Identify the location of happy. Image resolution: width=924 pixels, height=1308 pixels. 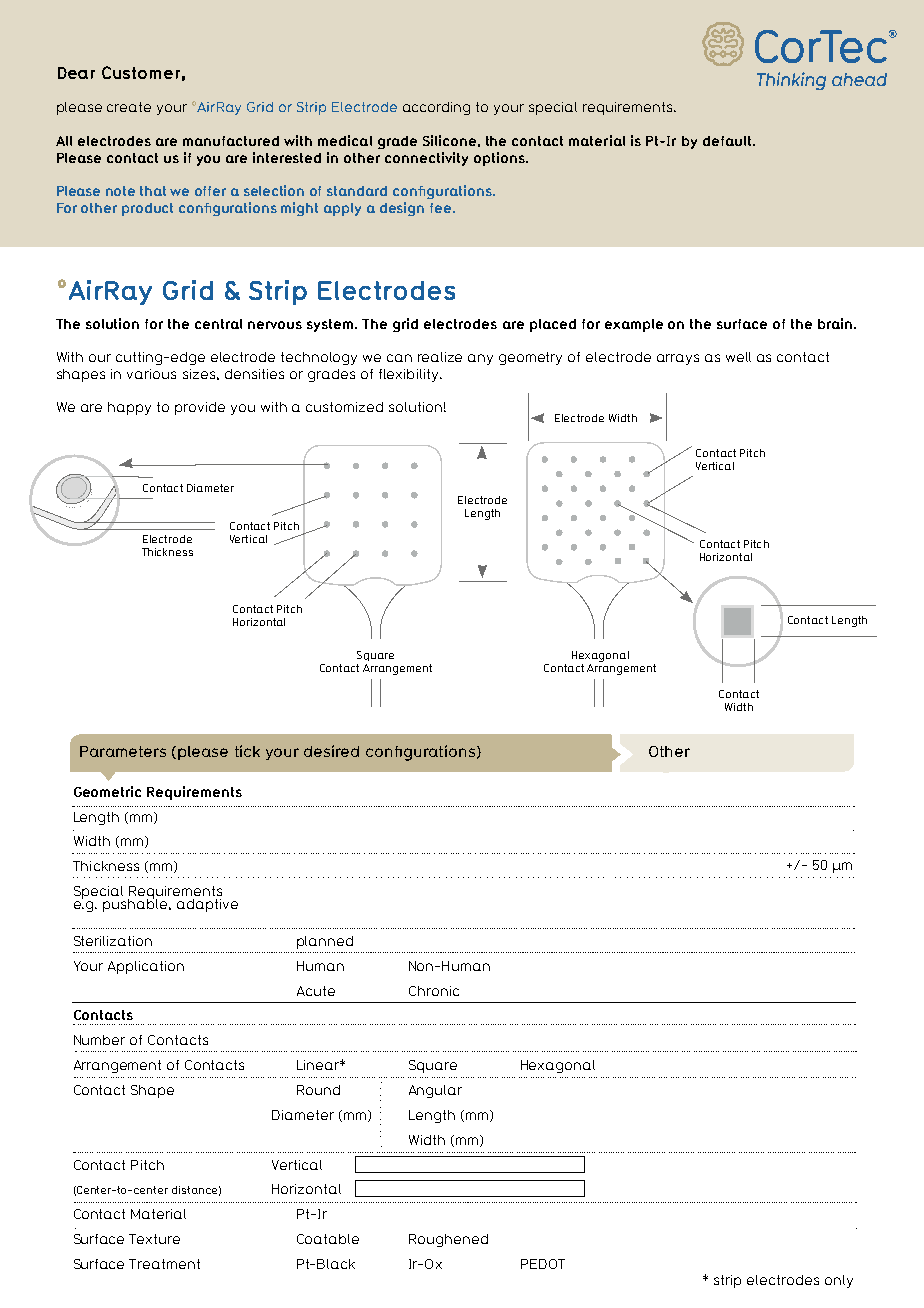
(129, 408).
